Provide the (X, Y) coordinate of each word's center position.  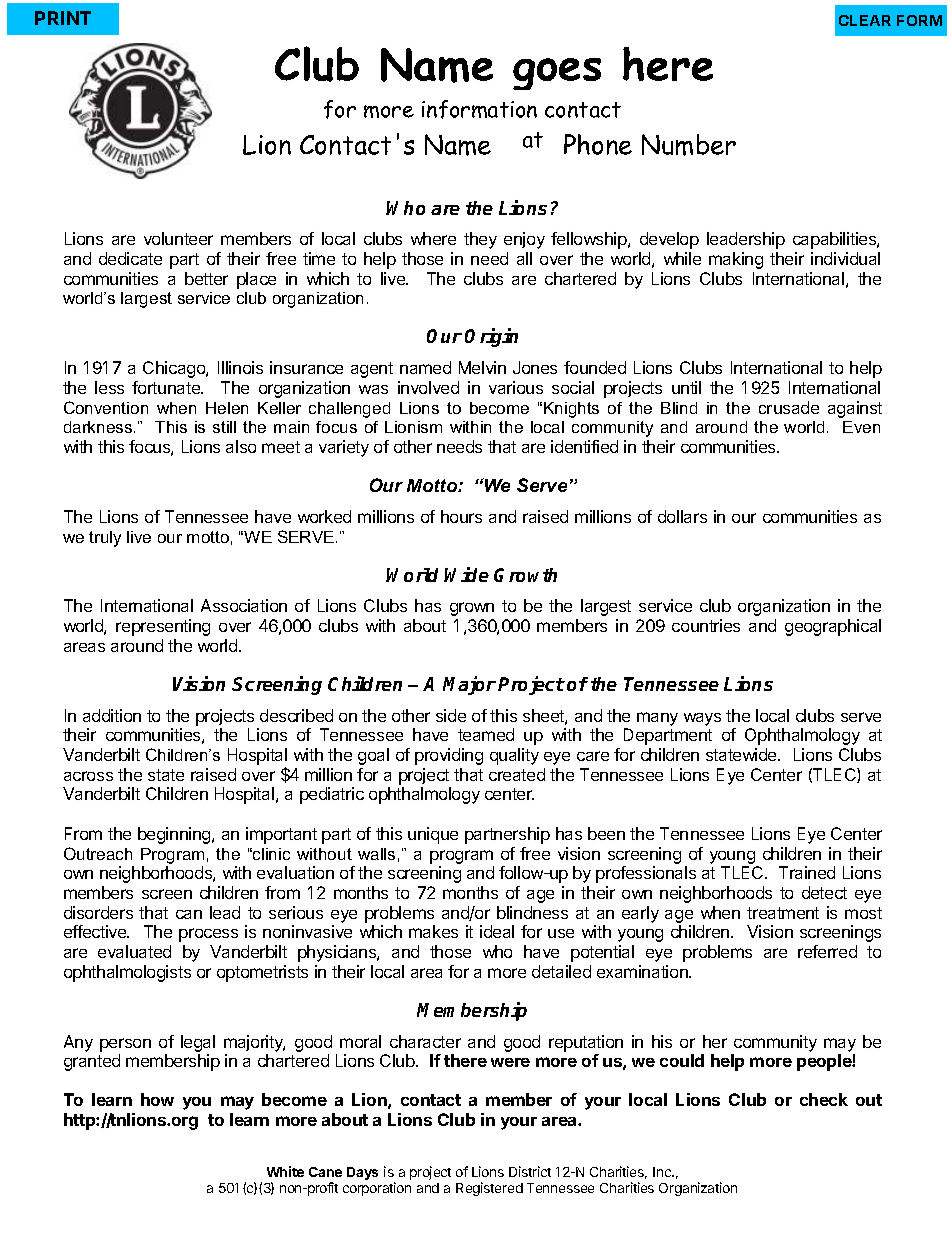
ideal (497, 931)
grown (472, 609)
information (479, 109)
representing (163, 627)
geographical (833, 627)
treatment (783, 913)
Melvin (482, 367)
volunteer (178, 238)
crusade (789, 407)
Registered (489, 1189)
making (736, 260)
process (208, 935)
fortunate (167, 387)
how (157, 1099)
